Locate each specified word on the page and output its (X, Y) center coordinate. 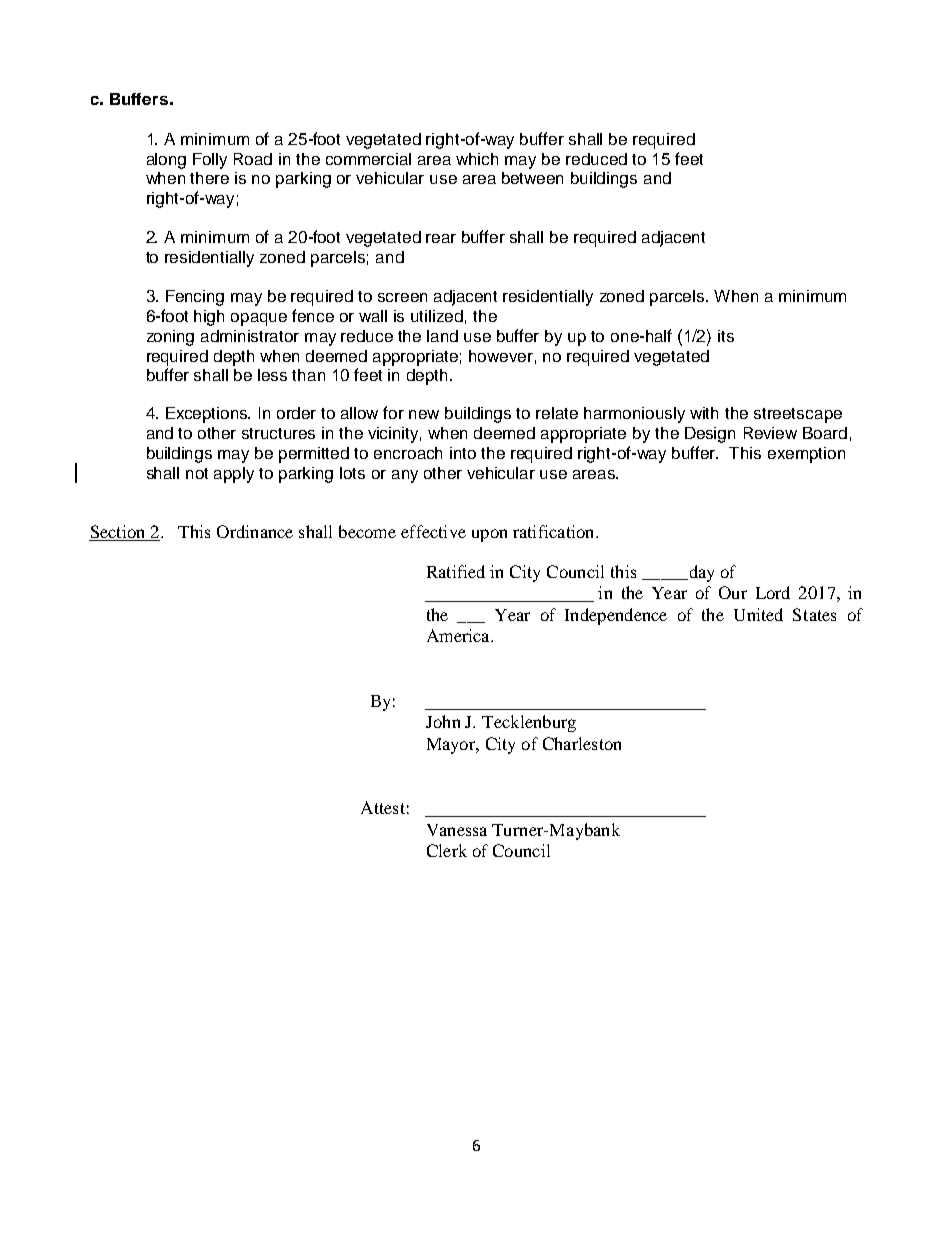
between (532, 178)
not (197, 473)
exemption (806, 455)
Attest (383, 807)
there (209, 178)
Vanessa (457, 830)
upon (489, 535)
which (477, 159)
